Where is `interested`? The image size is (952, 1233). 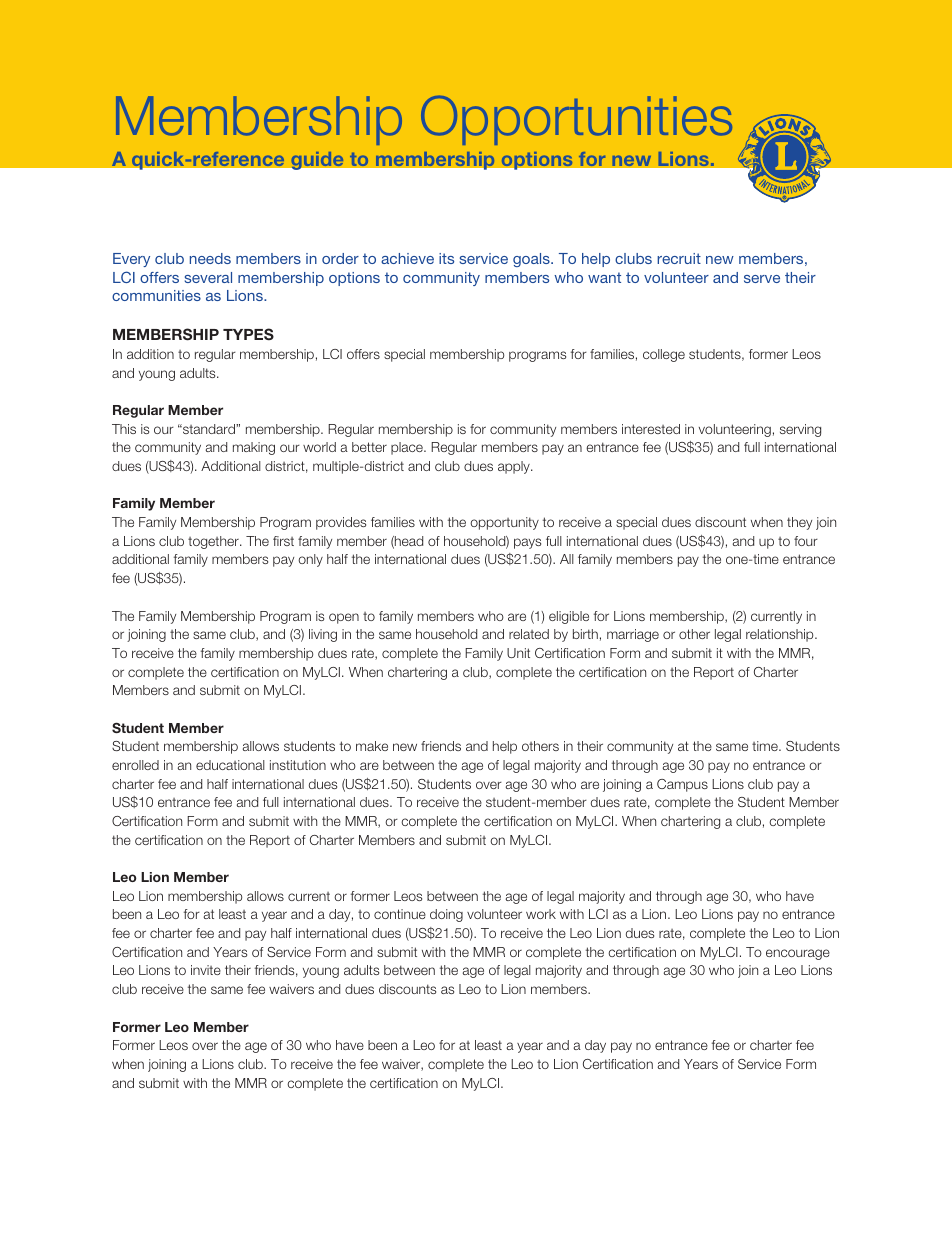 interested is located at coordinates (651, 429).
